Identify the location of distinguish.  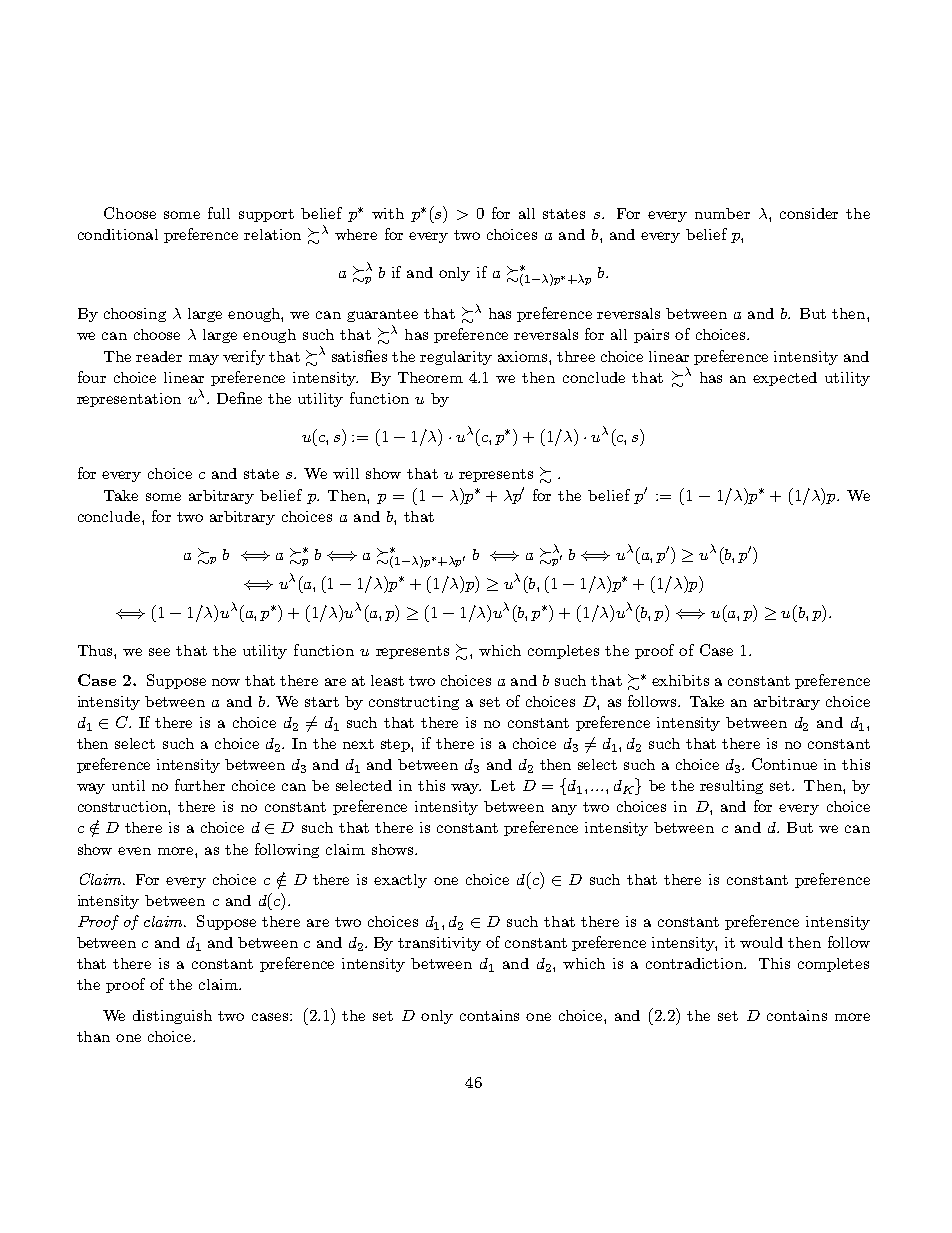
(172, 1017).
